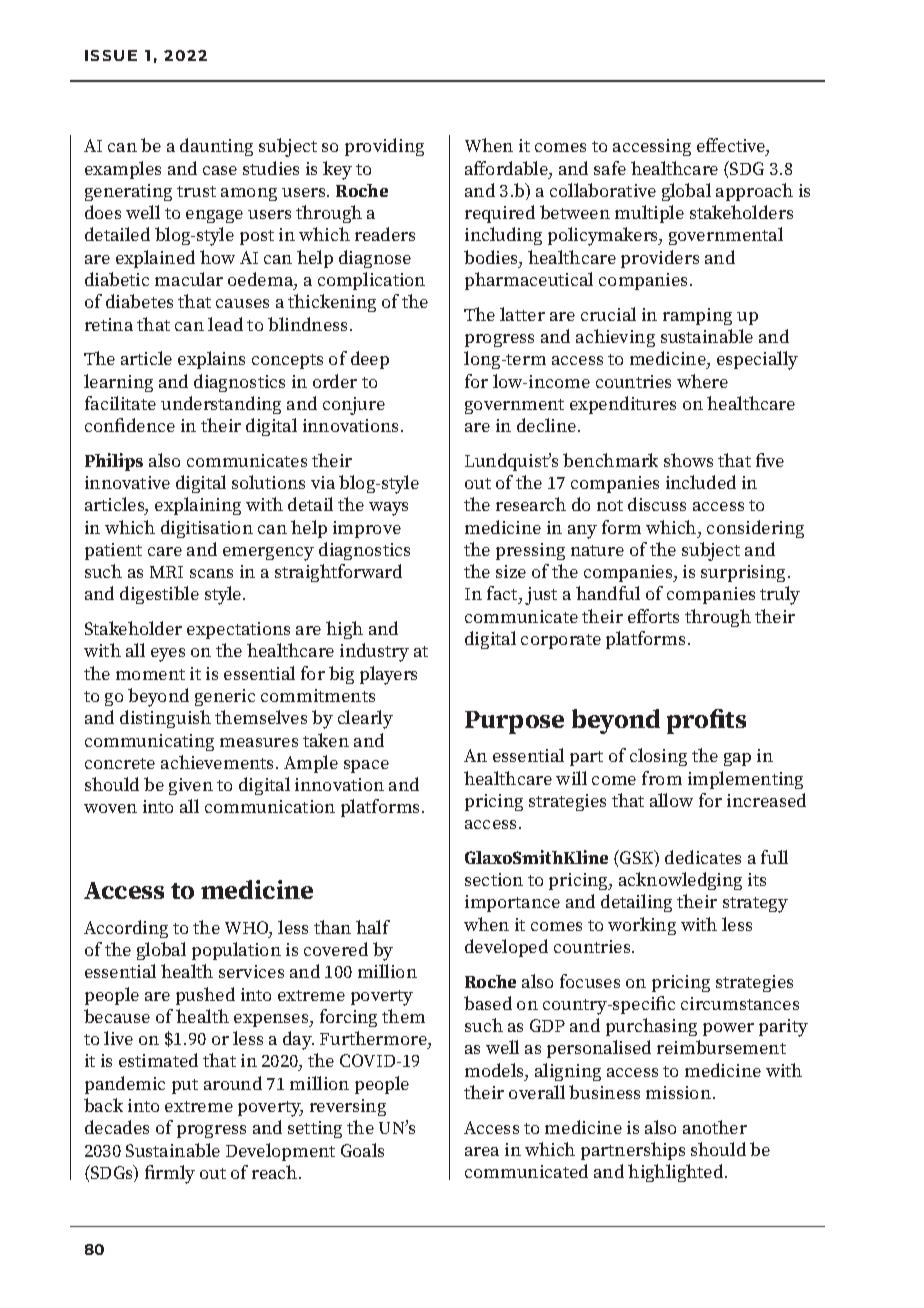 This screenshot has width=924, height=1308. What do you see at coordinates (216, 147) in the screenshot?
I see `daunting` at bounding box center [216, 147].
